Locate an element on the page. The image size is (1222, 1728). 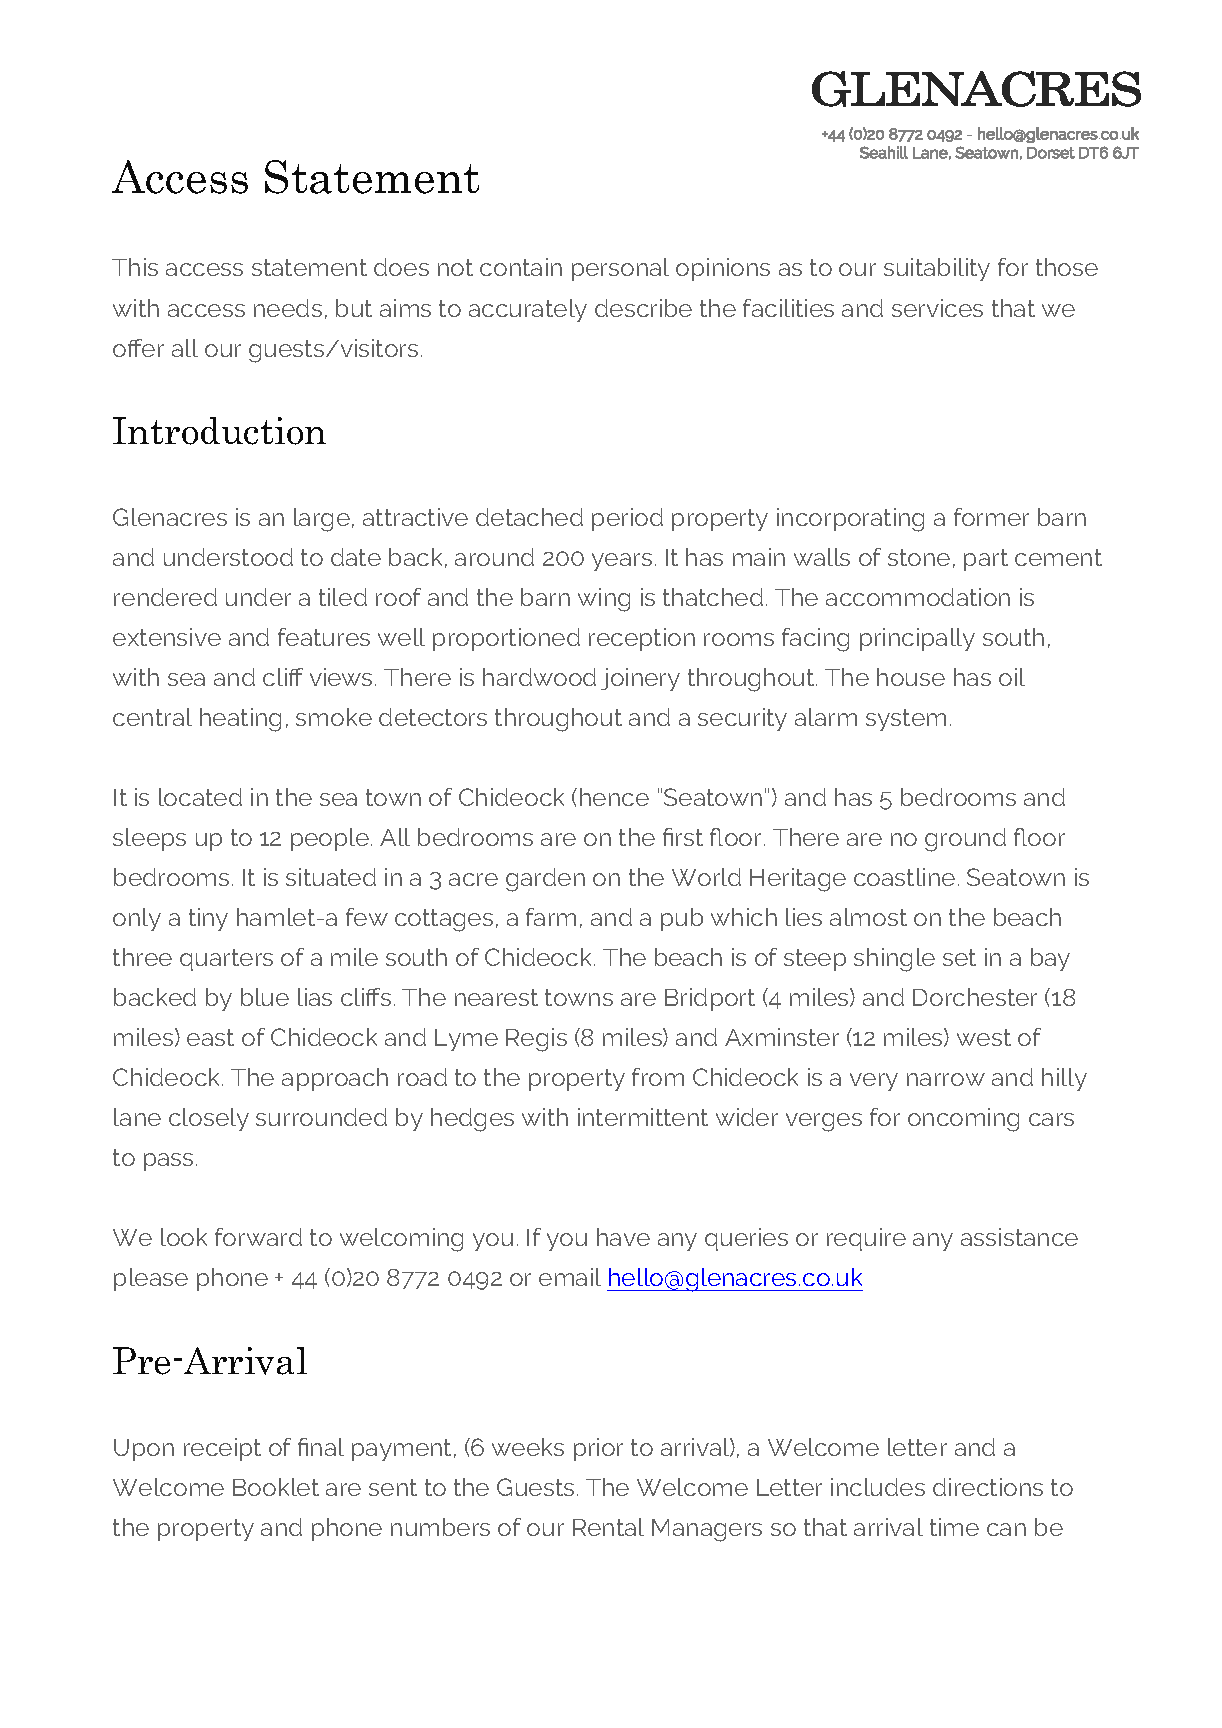
Booklet is located at coordinates (276, 1487).
